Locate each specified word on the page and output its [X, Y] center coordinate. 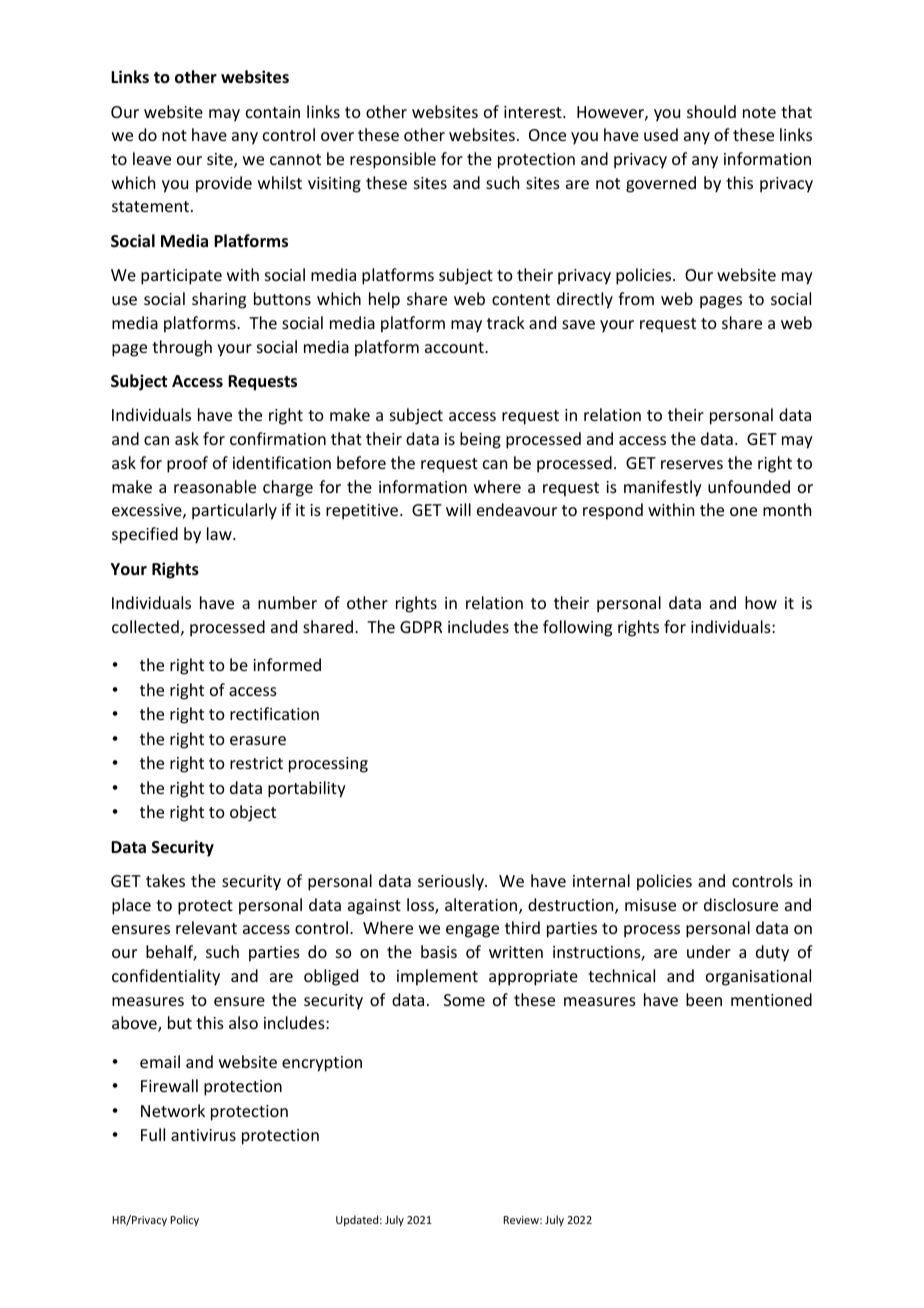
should [711, 111]
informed [287, 664]
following [577, 628]
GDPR [421, 627]
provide [224, 184]
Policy [185, 1220]
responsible [393, 160]
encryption [322, 1064]
